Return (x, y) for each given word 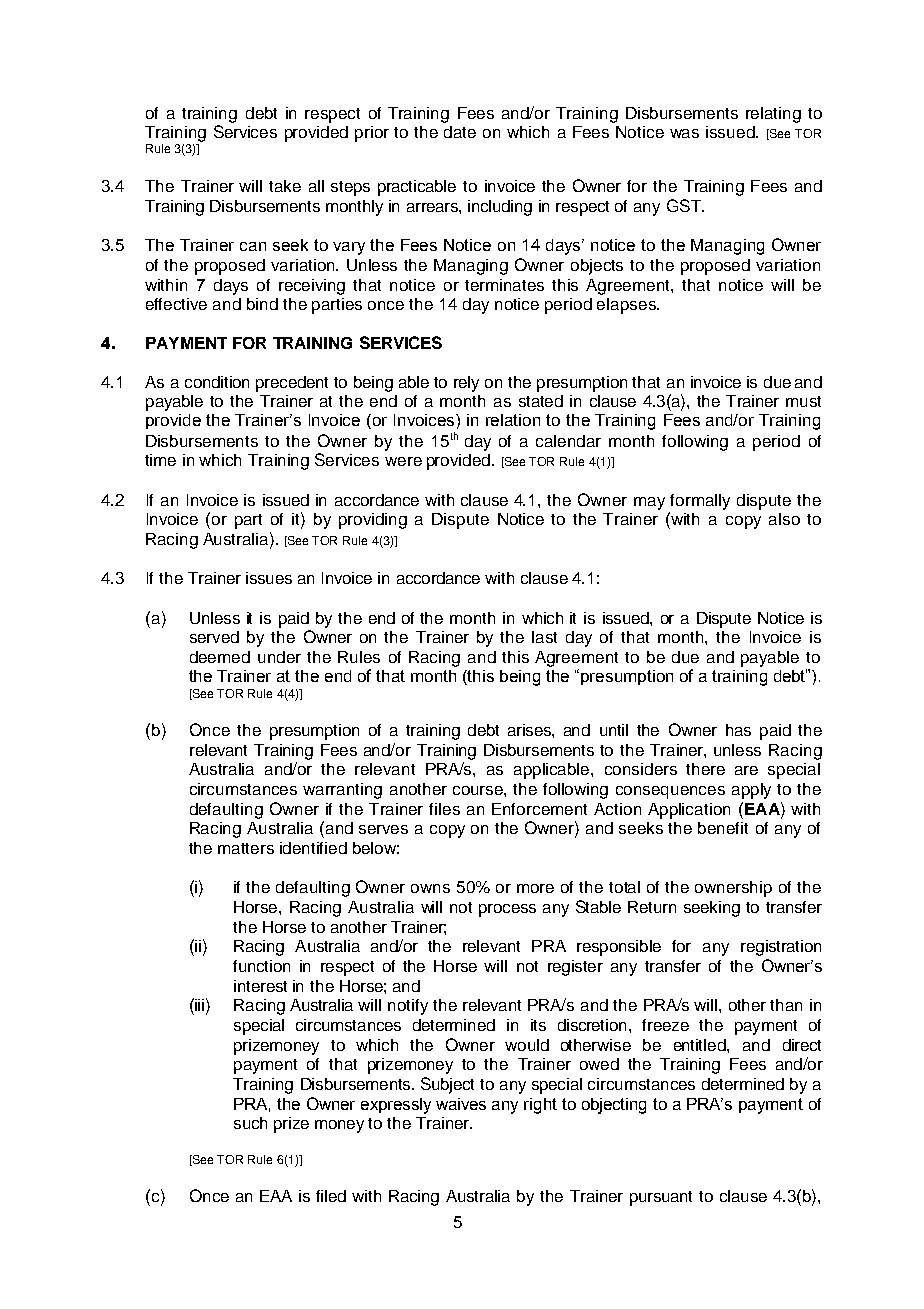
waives (461, 1104)
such (250, 1123)
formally (700, 502)
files (444, 809)
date (460, 132)
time (160, 460)
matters (246, 848)
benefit (723, 828)
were (403, 461)
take (285, 186)
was (684, 133)
